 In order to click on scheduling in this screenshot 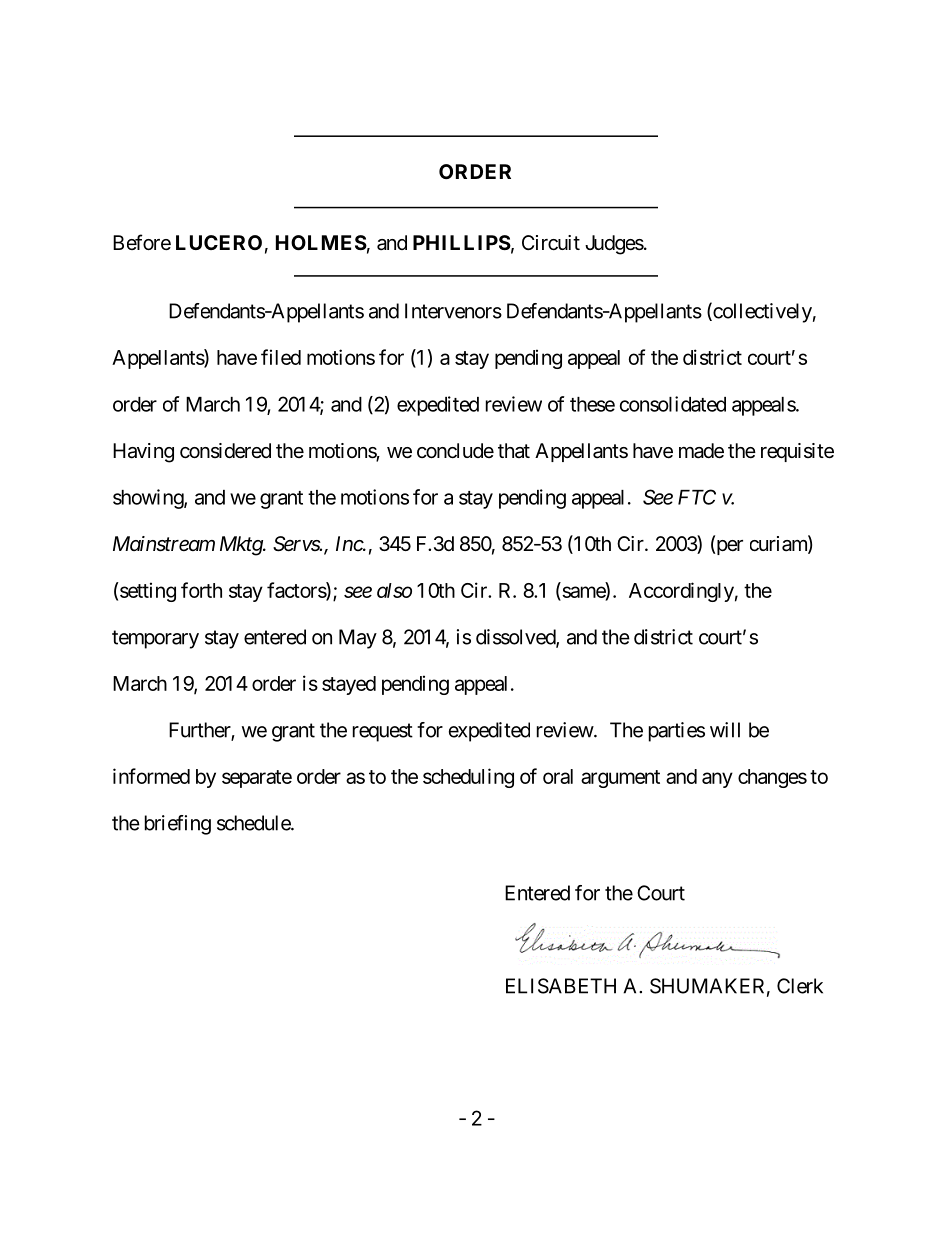, I will do `click(468, 778)`.
